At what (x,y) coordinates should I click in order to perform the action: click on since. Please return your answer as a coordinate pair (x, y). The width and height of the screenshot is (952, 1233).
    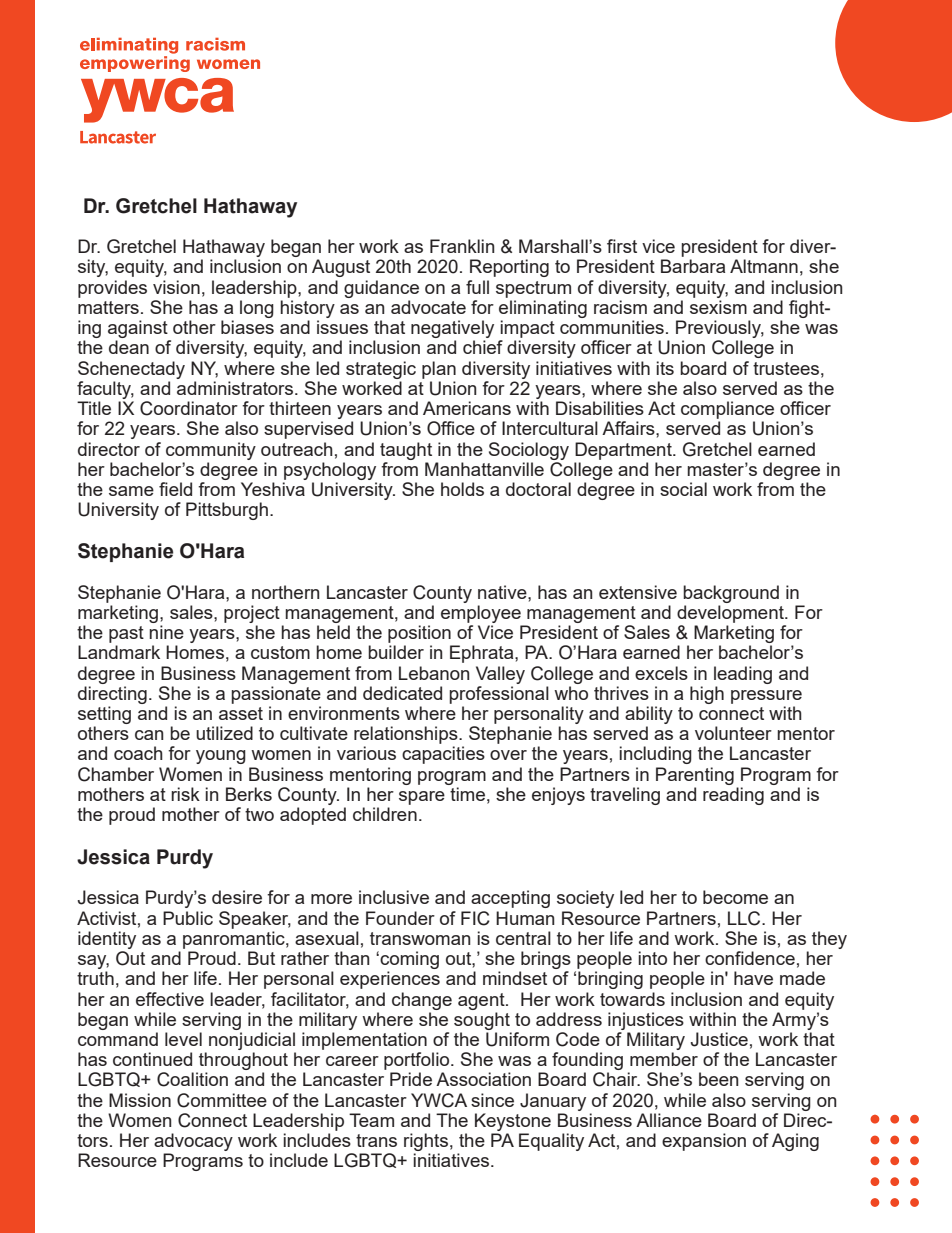
    Looking at the image, I should click on (492, 1100).
